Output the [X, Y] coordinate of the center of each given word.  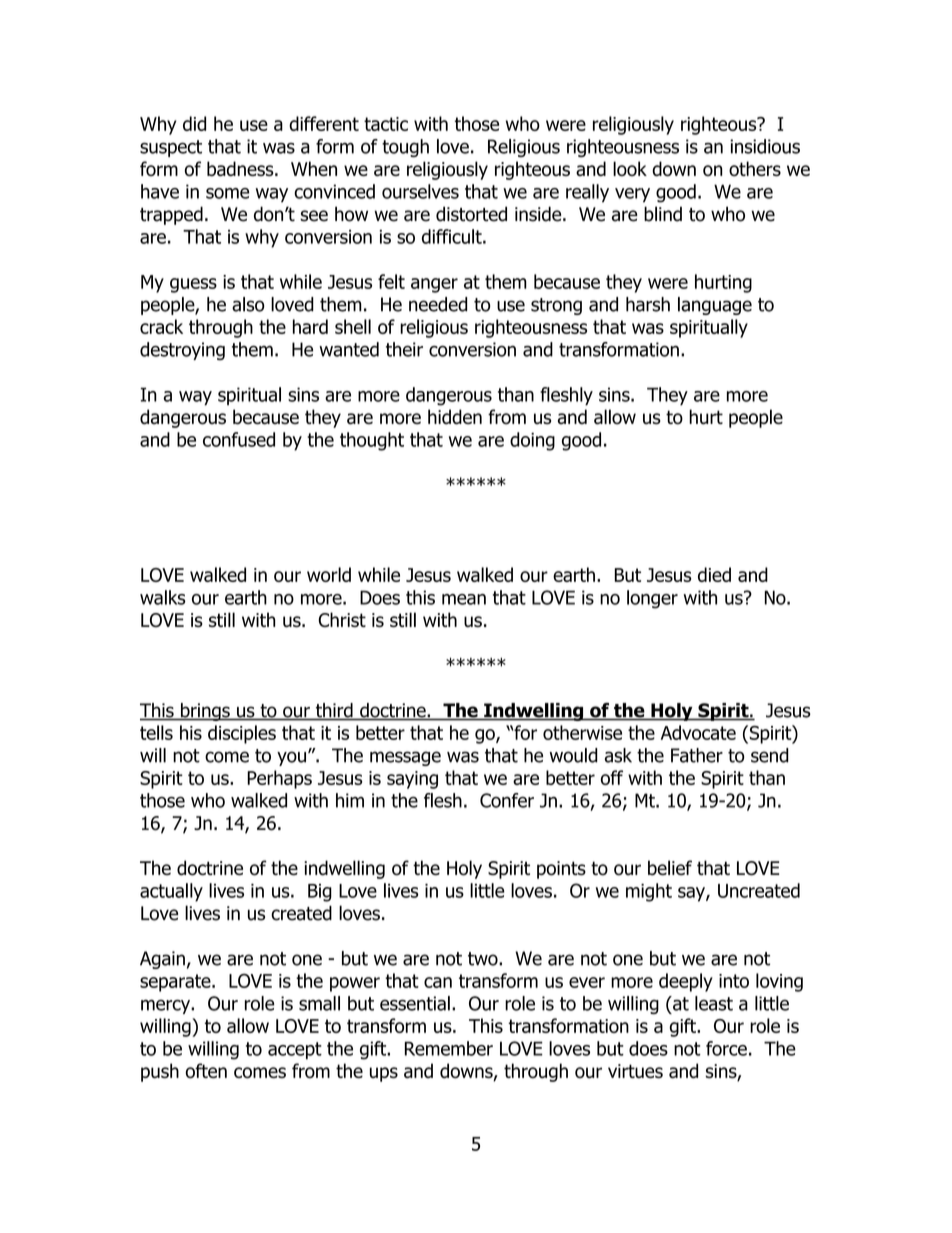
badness [241, 168]
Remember [449, 1048]
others [755, 168]
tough [405, 148]
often [206, 1071]
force [726, 1048]
